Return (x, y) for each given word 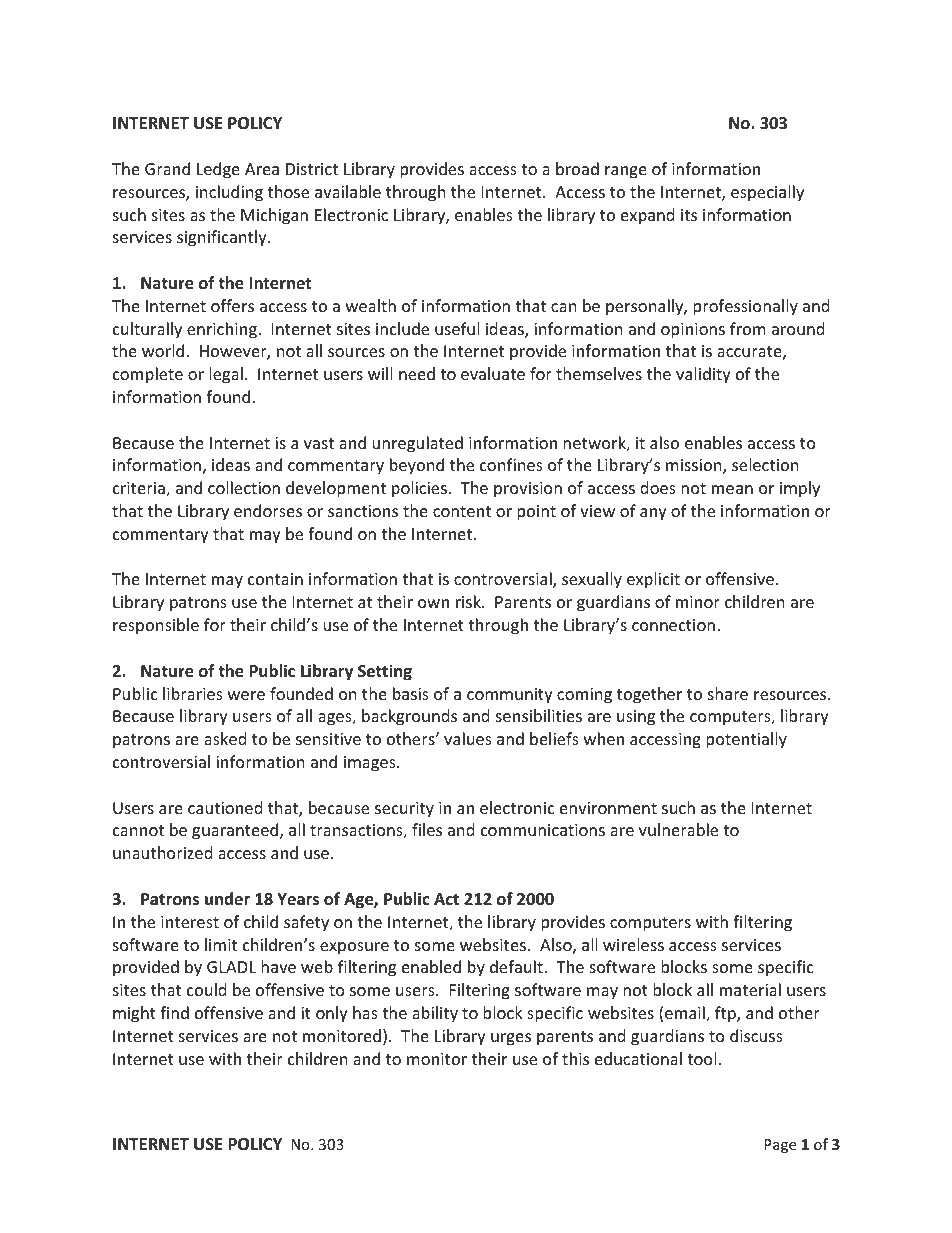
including (229, 193)
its (689, 215)
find (174, 1012)
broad (577, 168)
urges (511, 1039)
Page (780, 1146)
